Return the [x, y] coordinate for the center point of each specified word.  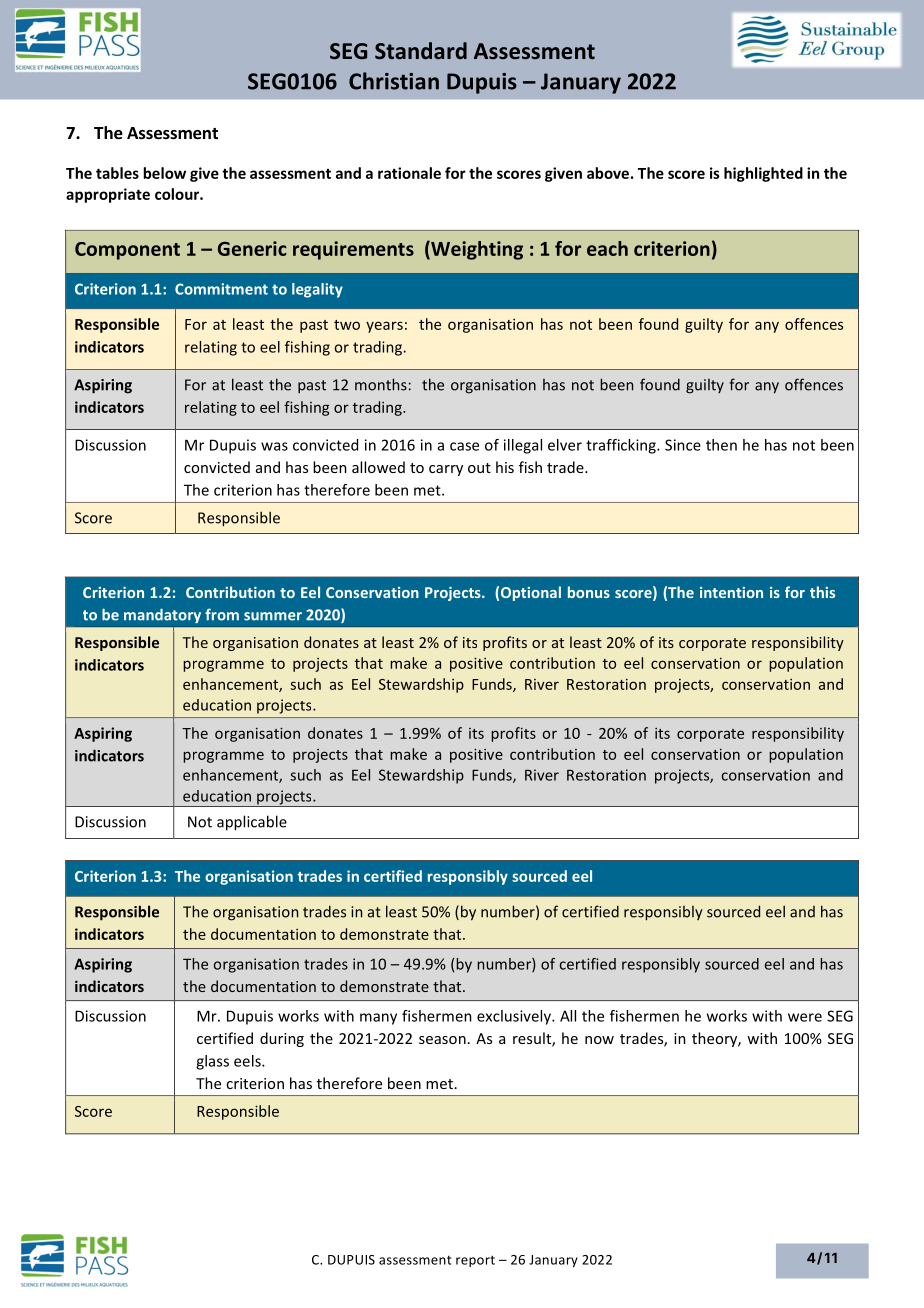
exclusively [515, 1017]
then [721, 445]
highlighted [763, 174]
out [479, 468]
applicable [252, 823]
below [164, 173]
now [599, 1040]
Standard [421, 50]
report [475, 1261]
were [805, 1017]
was [274, 446]
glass [212, 1062]
